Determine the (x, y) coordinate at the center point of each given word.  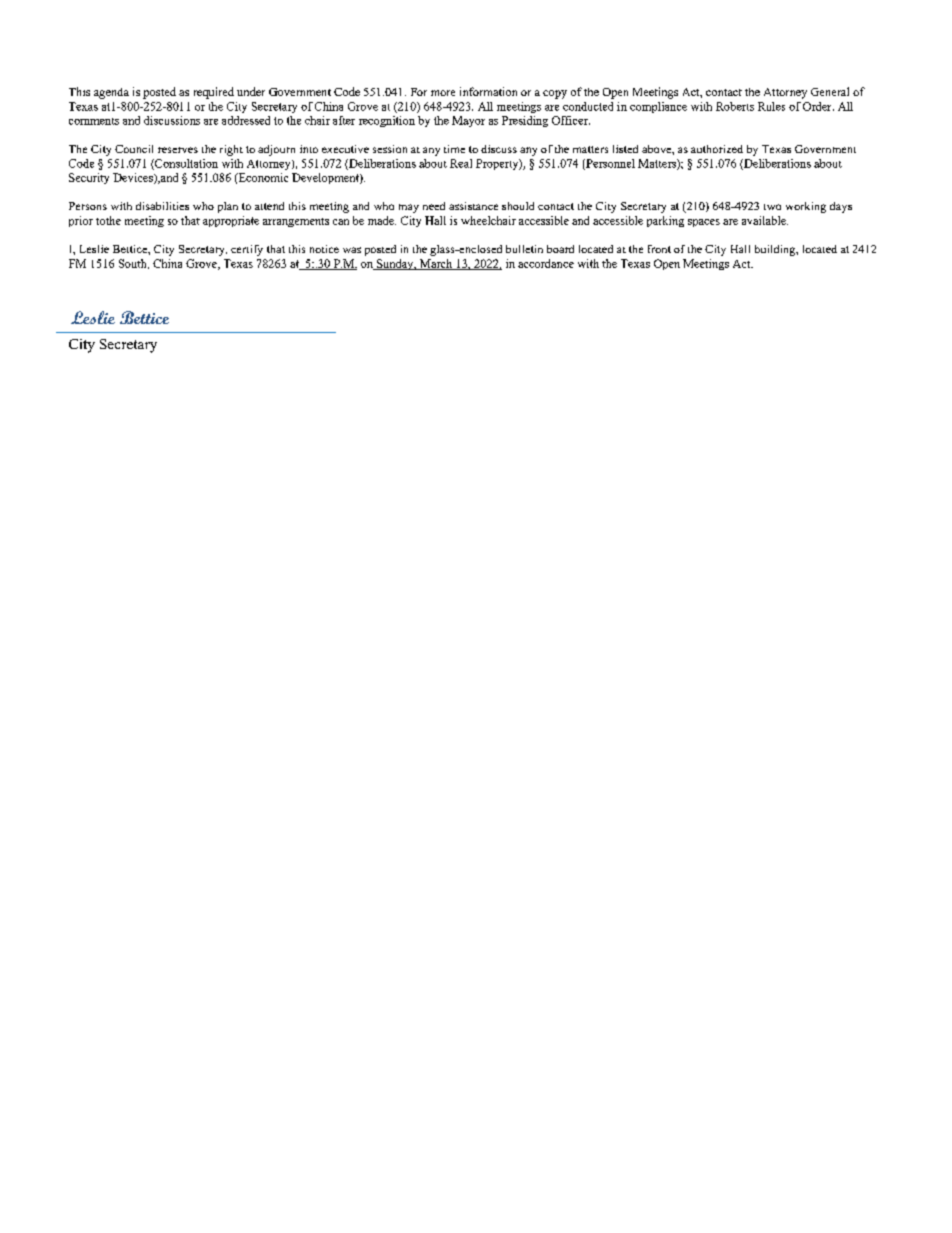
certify (247, 250)
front (659, 249)
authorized (717, 149)
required (214, 93)
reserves (178, 150)
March (436, 264)
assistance (473, 206)
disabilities (162, 206)
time (454, 149)
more (443, 93)
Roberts (735, 106)
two (772, 207)
